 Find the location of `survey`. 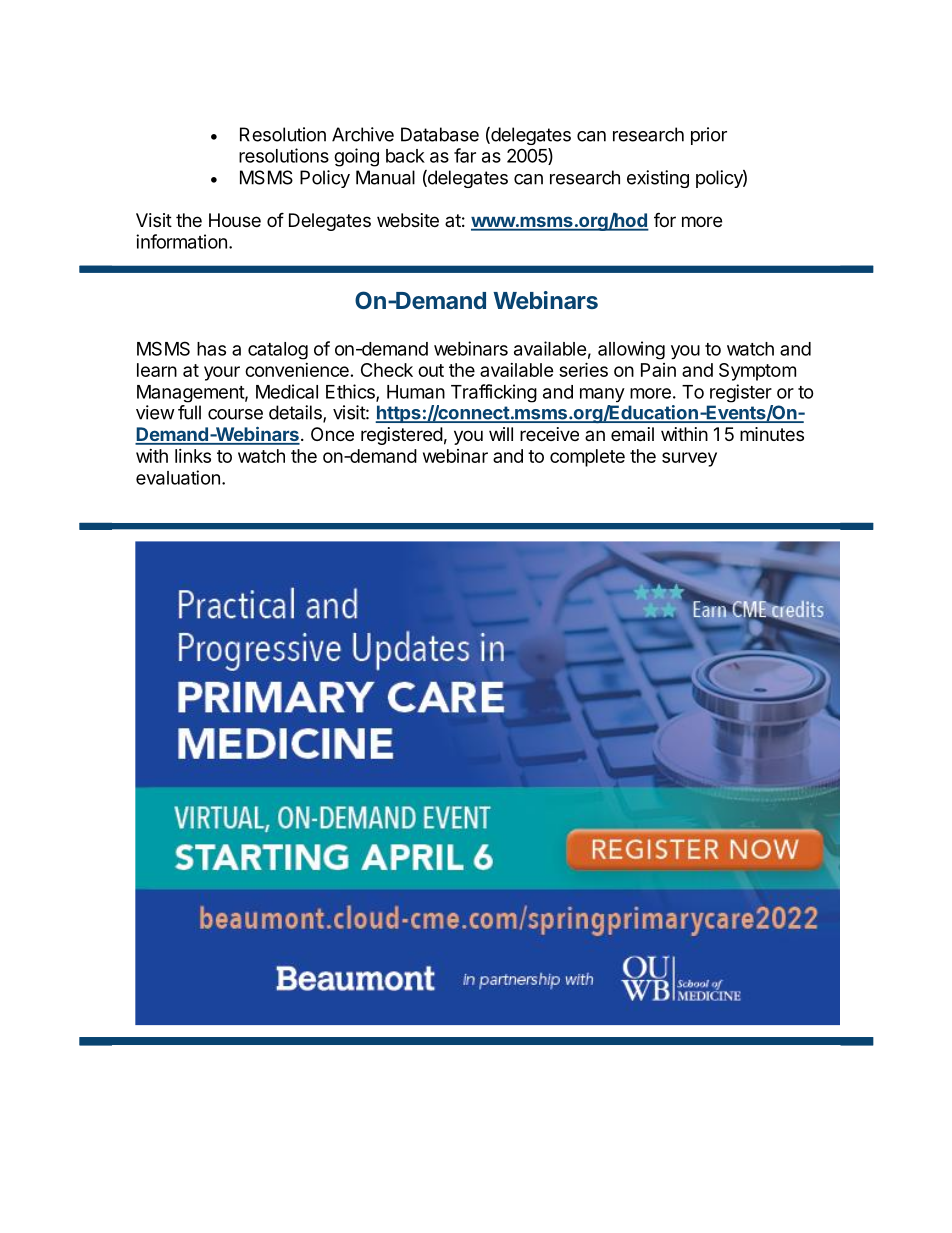

survey is located at coordinates (689, 459).
